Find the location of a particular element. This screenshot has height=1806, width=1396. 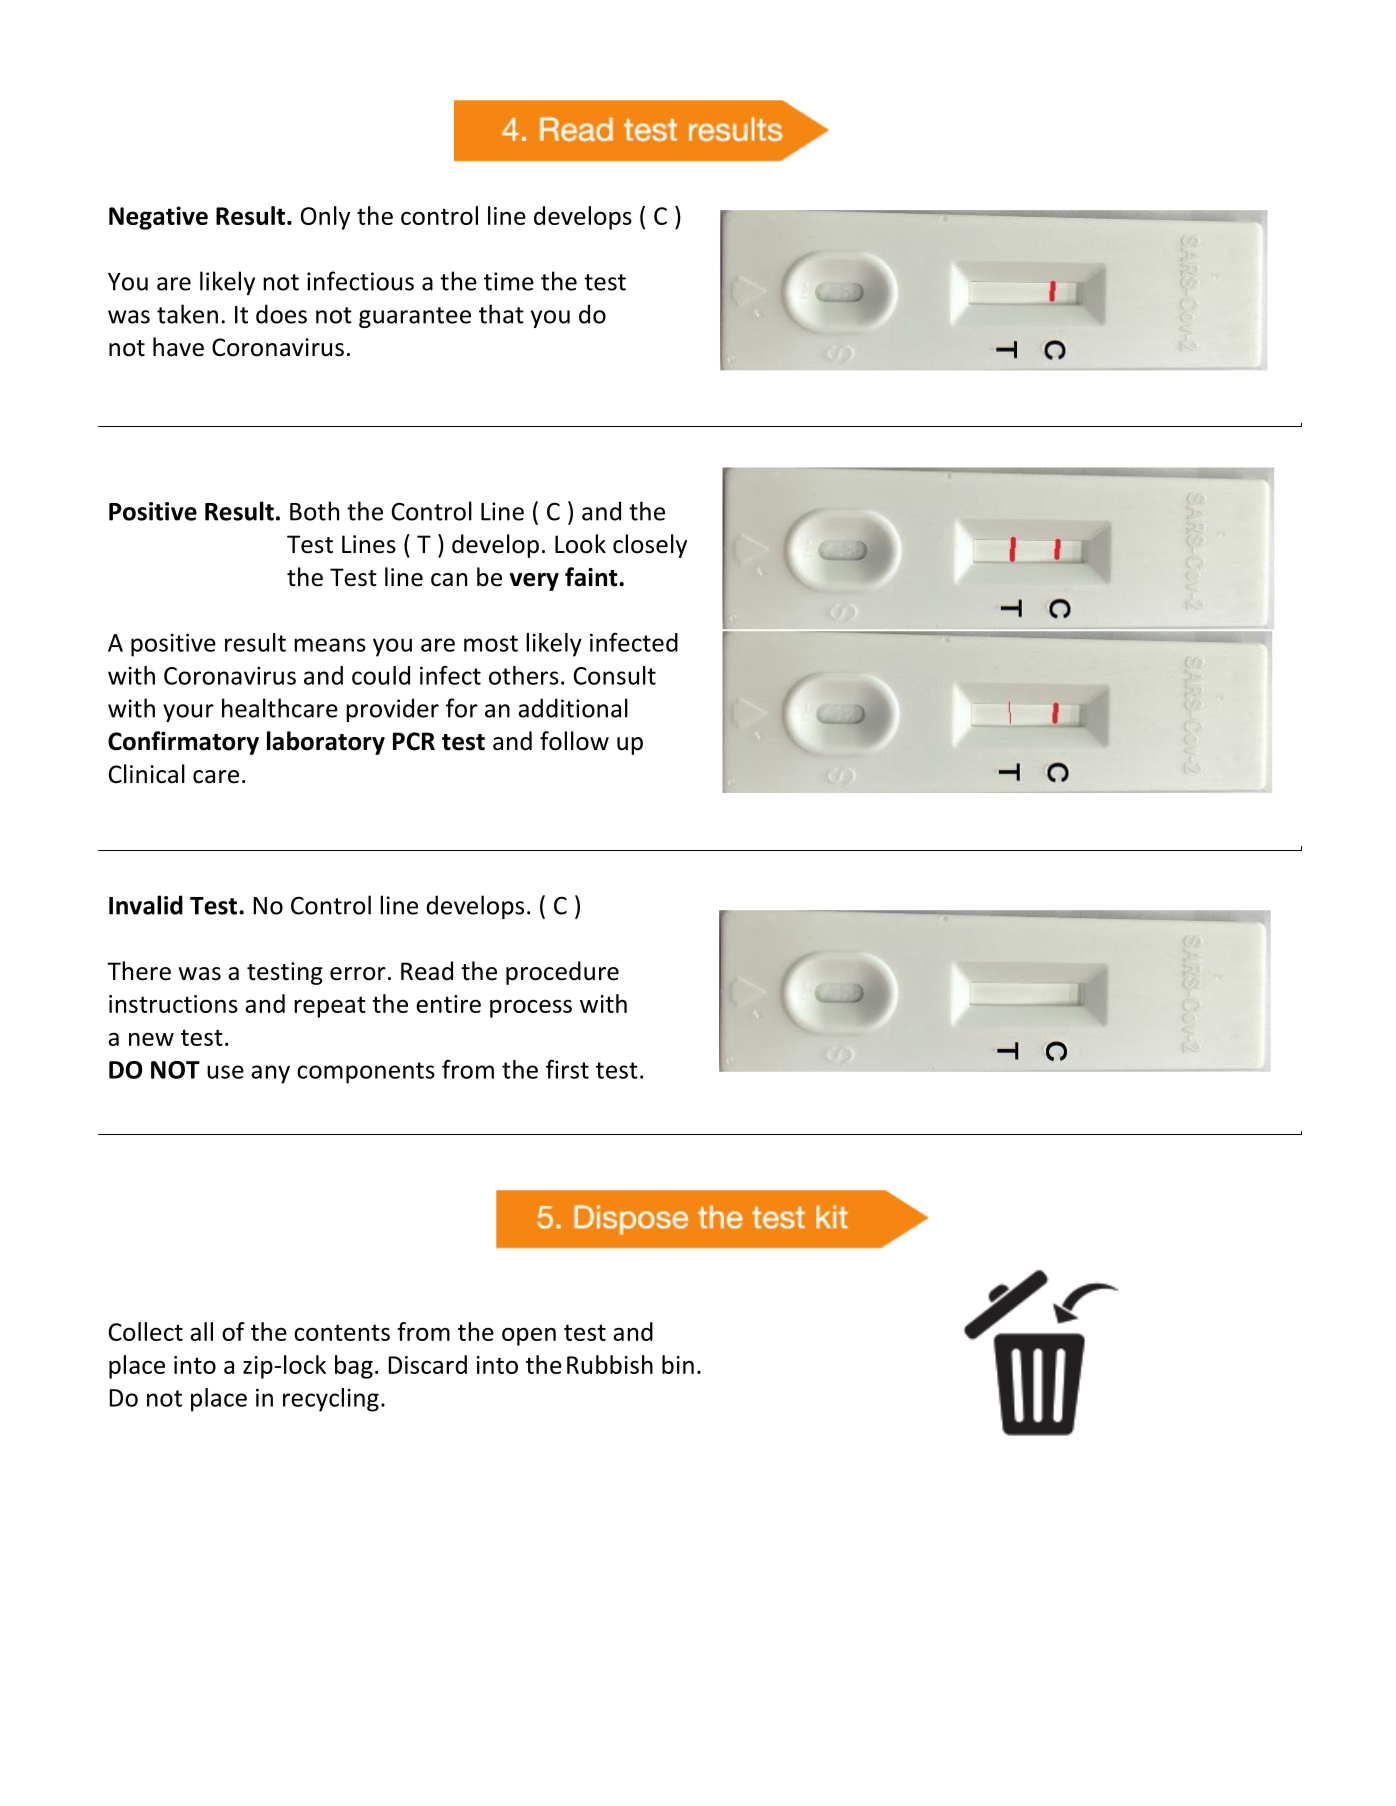

all is located at coordinates (201, 1331).
